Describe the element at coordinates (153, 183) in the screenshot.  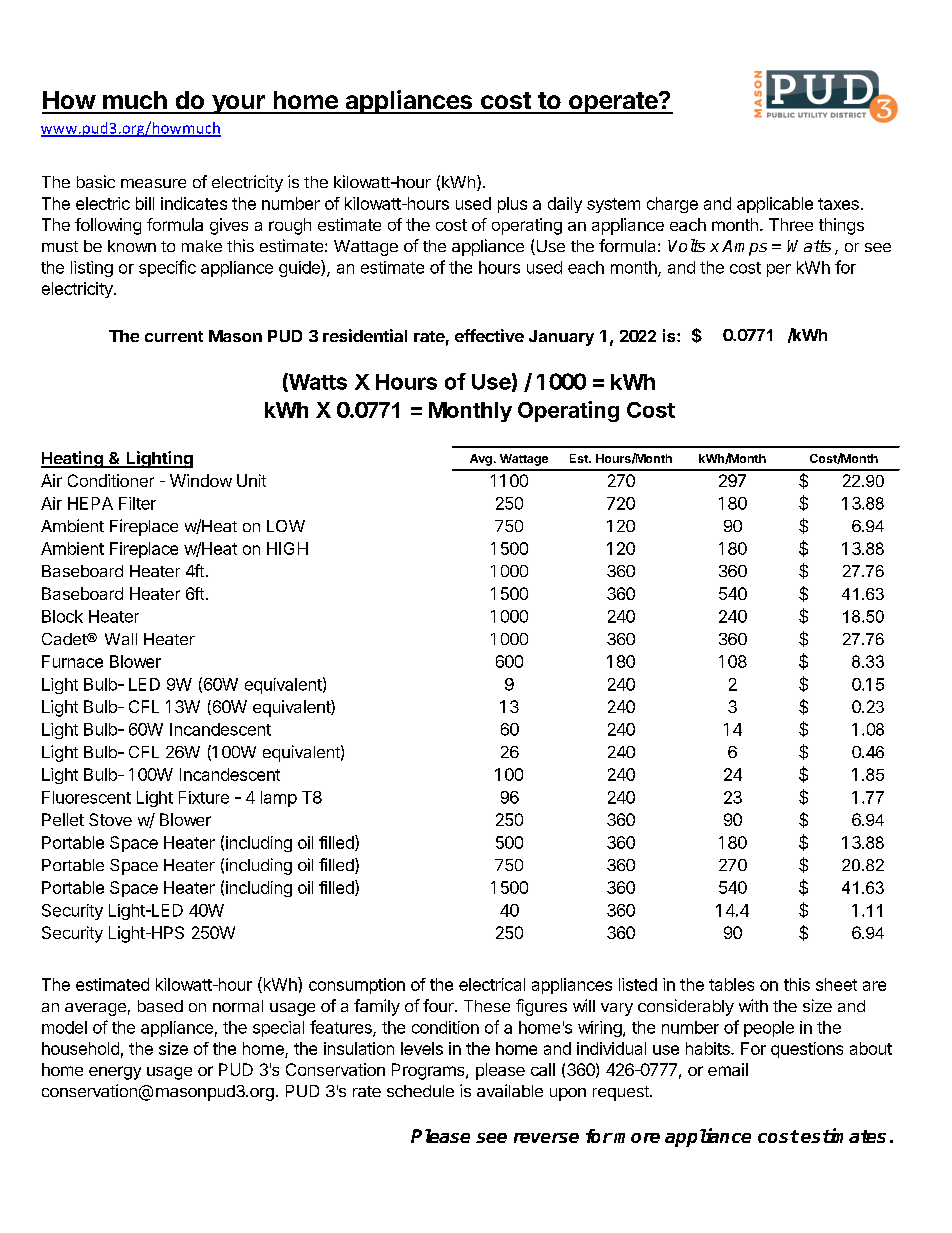
I see `measure` at that location.
